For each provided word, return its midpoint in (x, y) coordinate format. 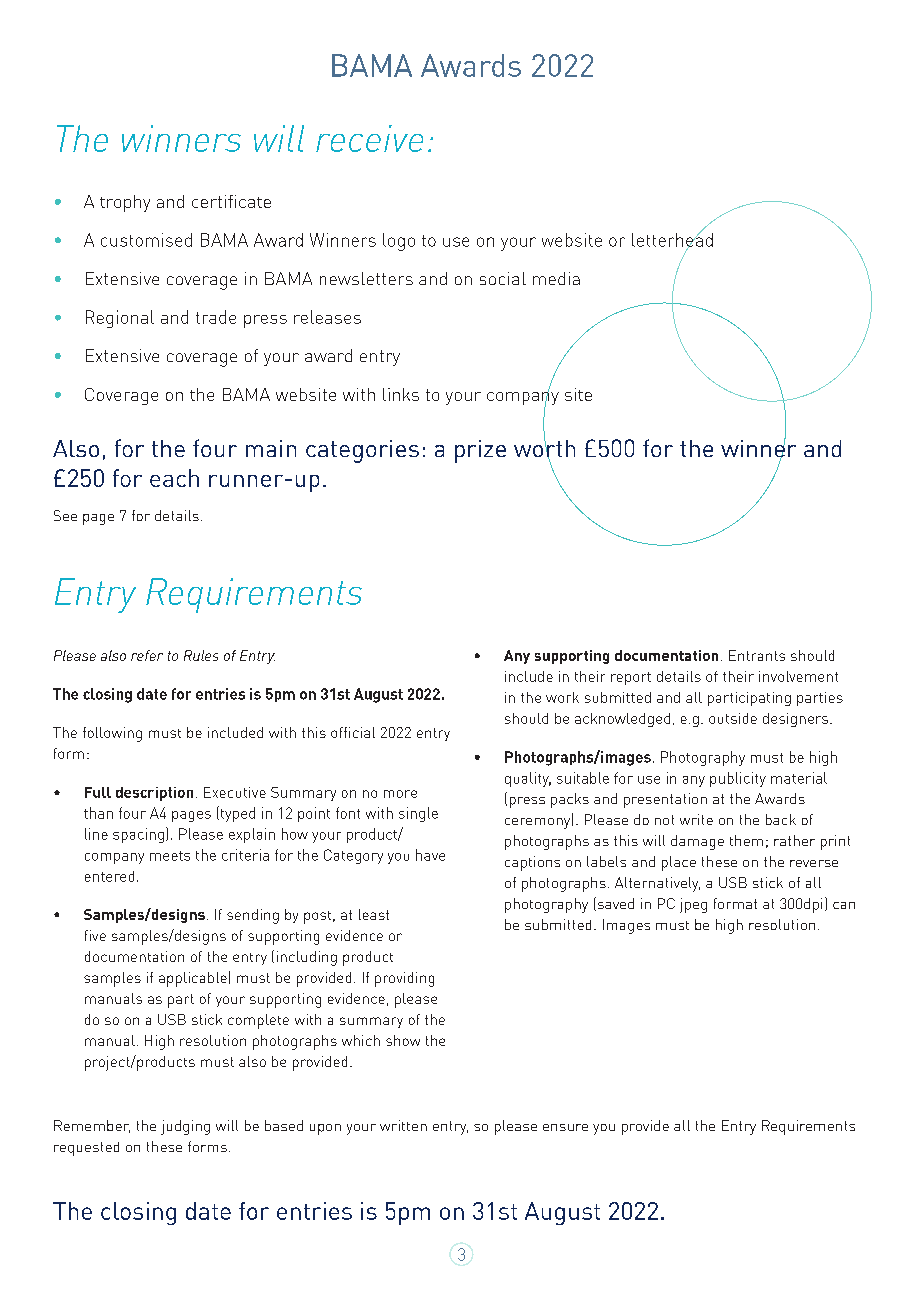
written (403, 1125)
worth (544, 448)
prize (480, 451)
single (418, 814)
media (556, 278)
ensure (565, 1127)
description (154, 794)
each (174, 478)
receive (369, 138)
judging (185, 1127)
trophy (125, 203)
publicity (738, 779)
